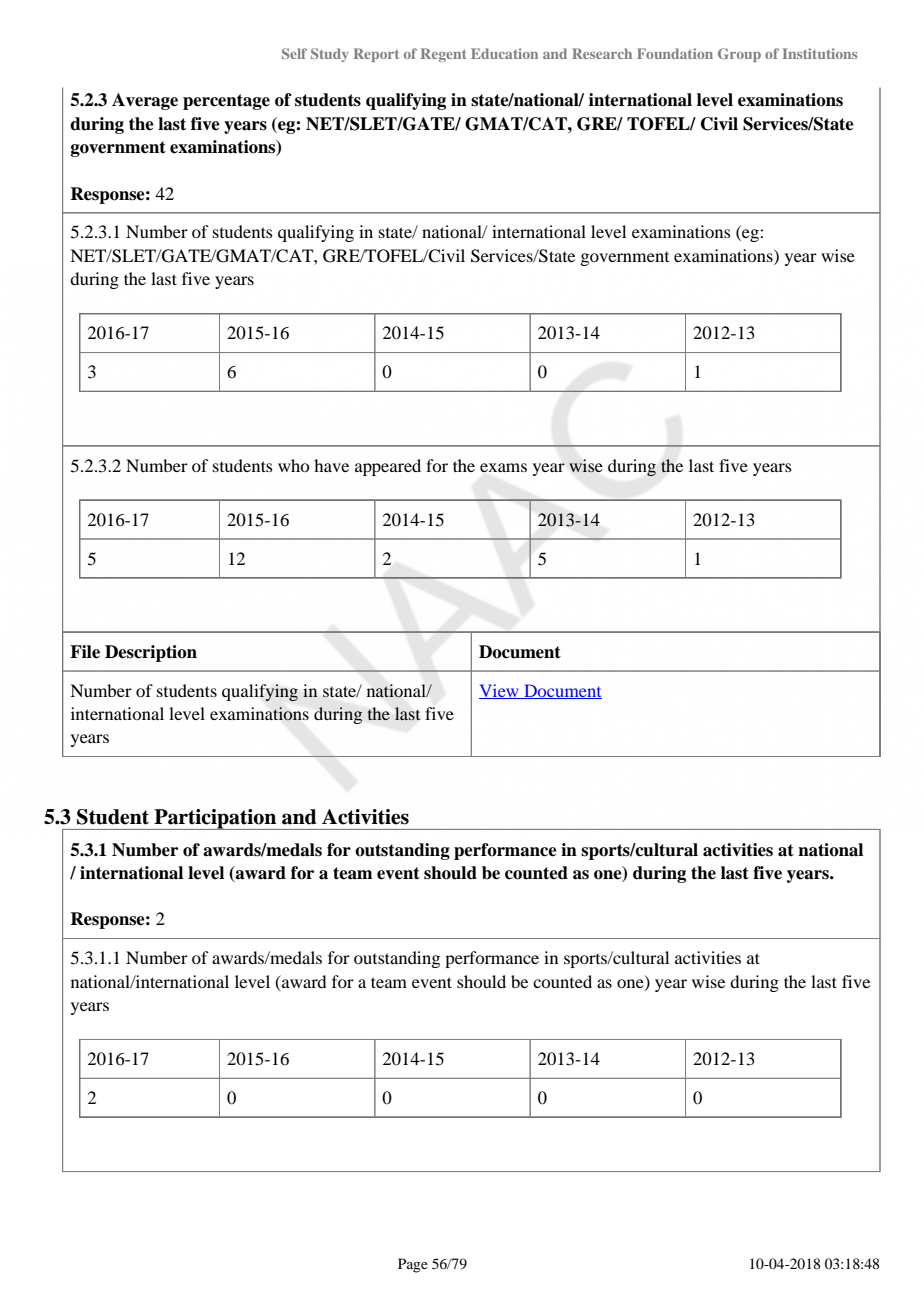 Image resolution: width=924 pixels, height=1308 pixels. I want to click on exams, so click(503, 467).
